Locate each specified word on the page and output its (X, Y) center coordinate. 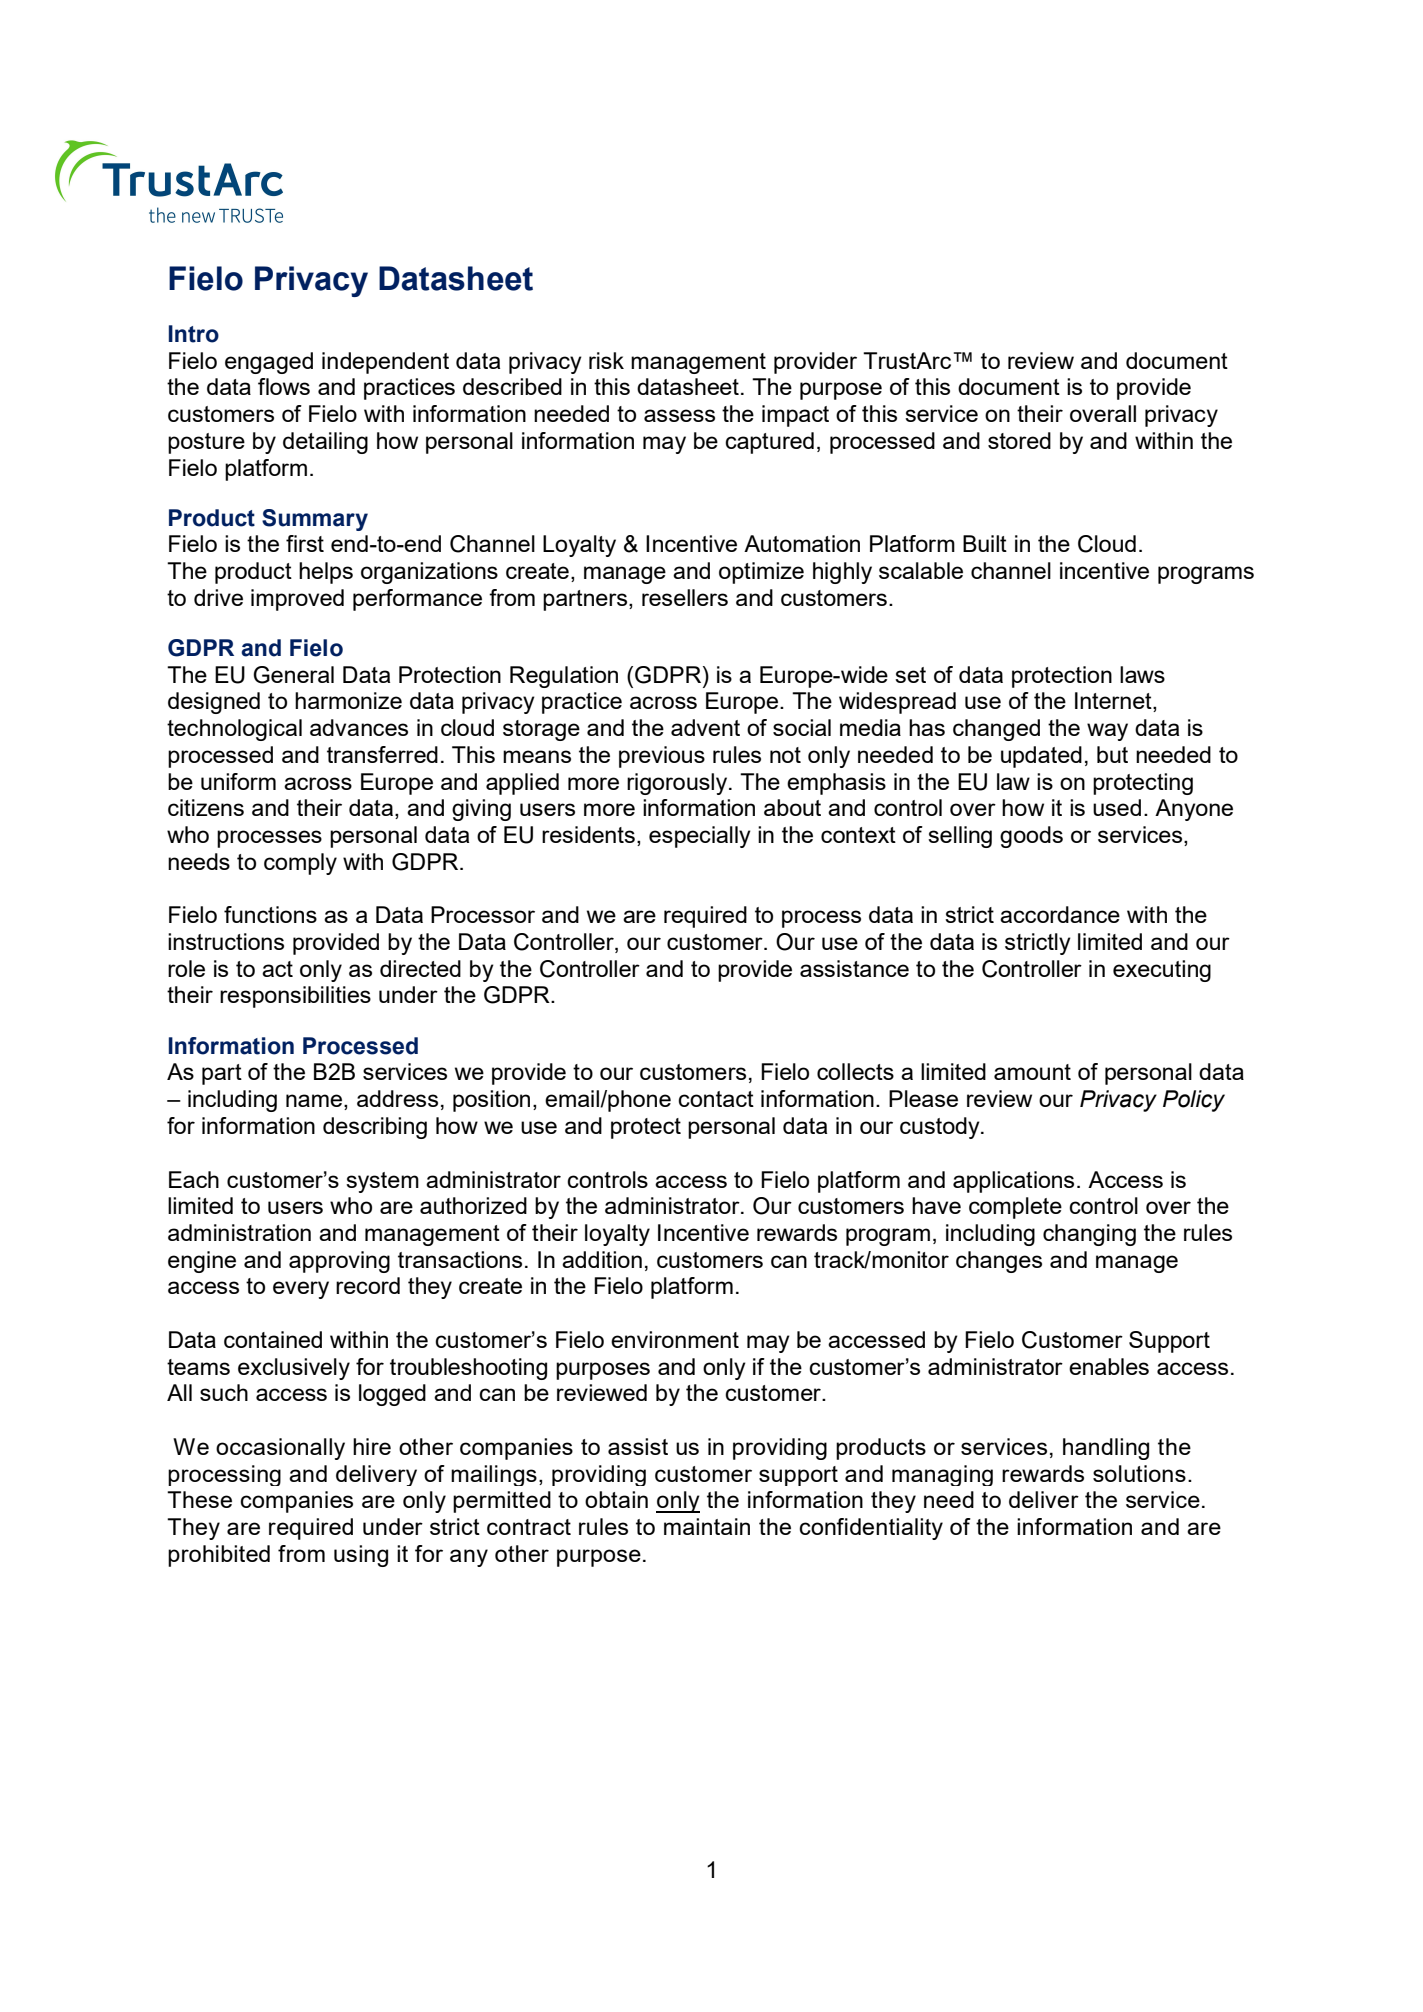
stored (1019, 440)
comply (300, 864)
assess (679, 415)
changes (999, 1262)
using (361, 1556)
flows (284, 386)
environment (675, 1339)
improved (297, 600)
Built (985, 543)
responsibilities (295, 997)
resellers (685, 597)
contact (716, 1099)
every (301, 1290)
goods (1031, 837)
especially (700, 837)
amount (1032, 1072)
